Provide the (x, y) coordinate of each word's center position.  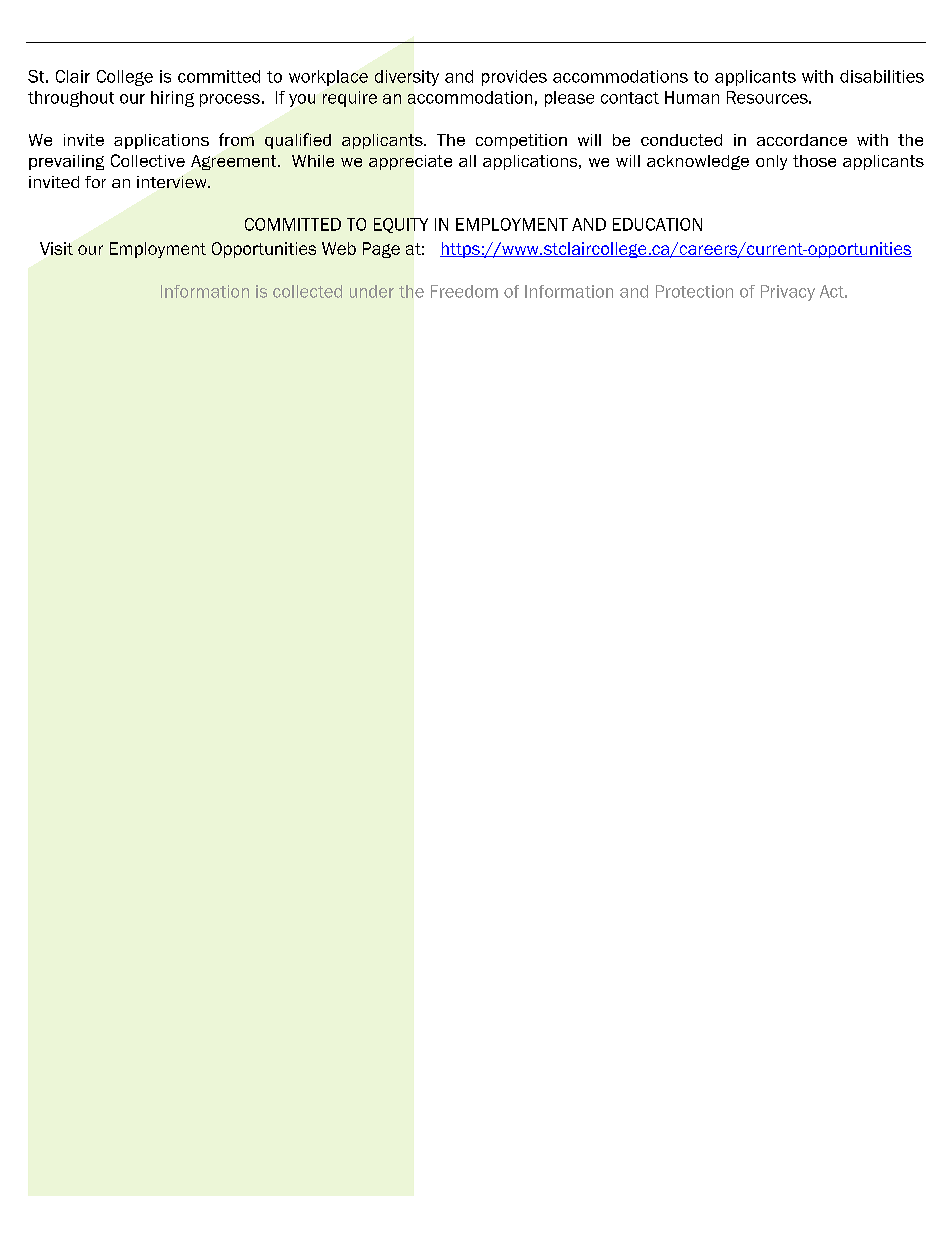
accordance (802, 140)
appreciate (410, 162)
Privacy (788, 293)
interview (173, 182)
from (236, 139)
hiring (172, 99)
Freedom (464, 291)
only (771, 162)
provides (514, 78)
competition (521, 141)
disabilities (882, 76)
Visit (56, 248)
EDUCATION (657, 224)
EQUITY (401, 225)
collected (307, 291)
